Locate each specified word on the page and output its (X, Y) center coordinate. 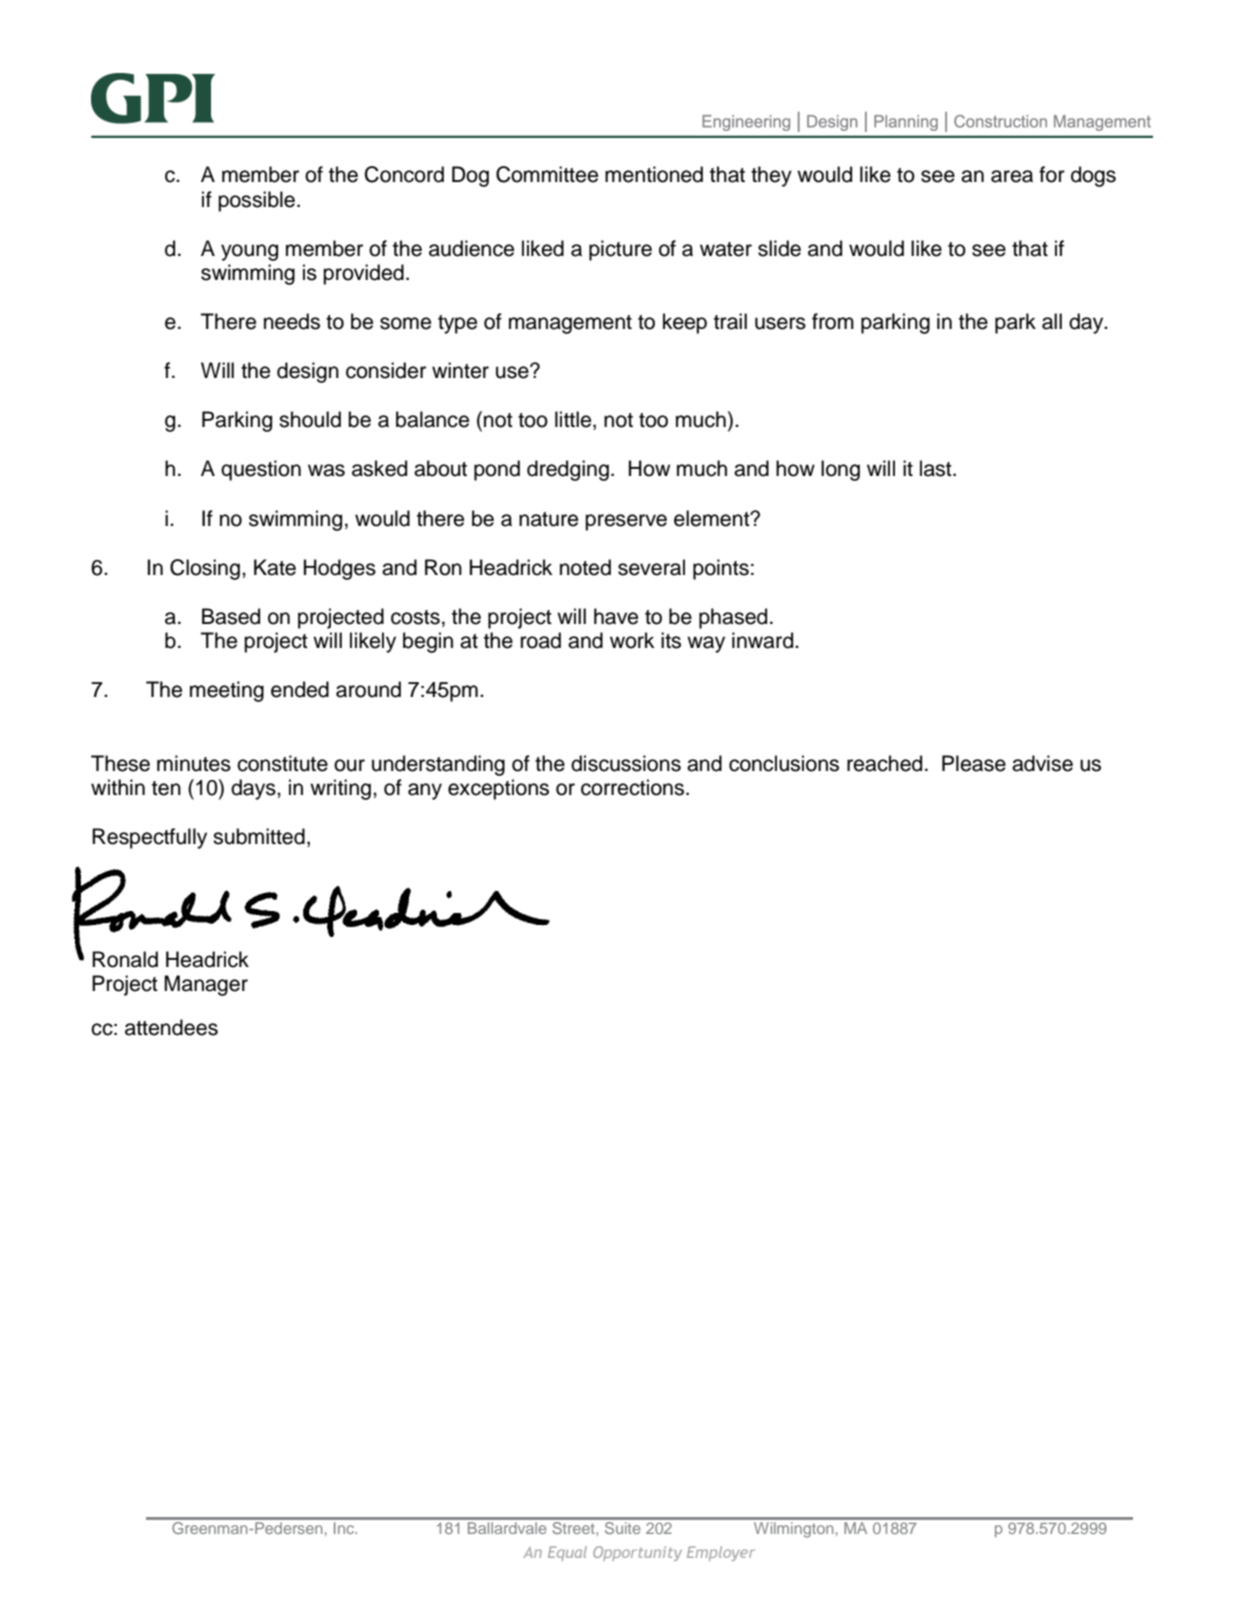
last (937, 468)
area (1012, 176)
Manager (206, 985)
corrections (634, 787)
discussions (626, 763)
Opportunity (637, 1553)
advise (1042, 763)
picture (620, 250)
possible (256, 201)
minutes (194, 763)
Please (974, 763)
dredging (568, 470)
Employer (721, 1553)
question (261, 470)
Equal (567, 1553)
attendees (171, 1027)
